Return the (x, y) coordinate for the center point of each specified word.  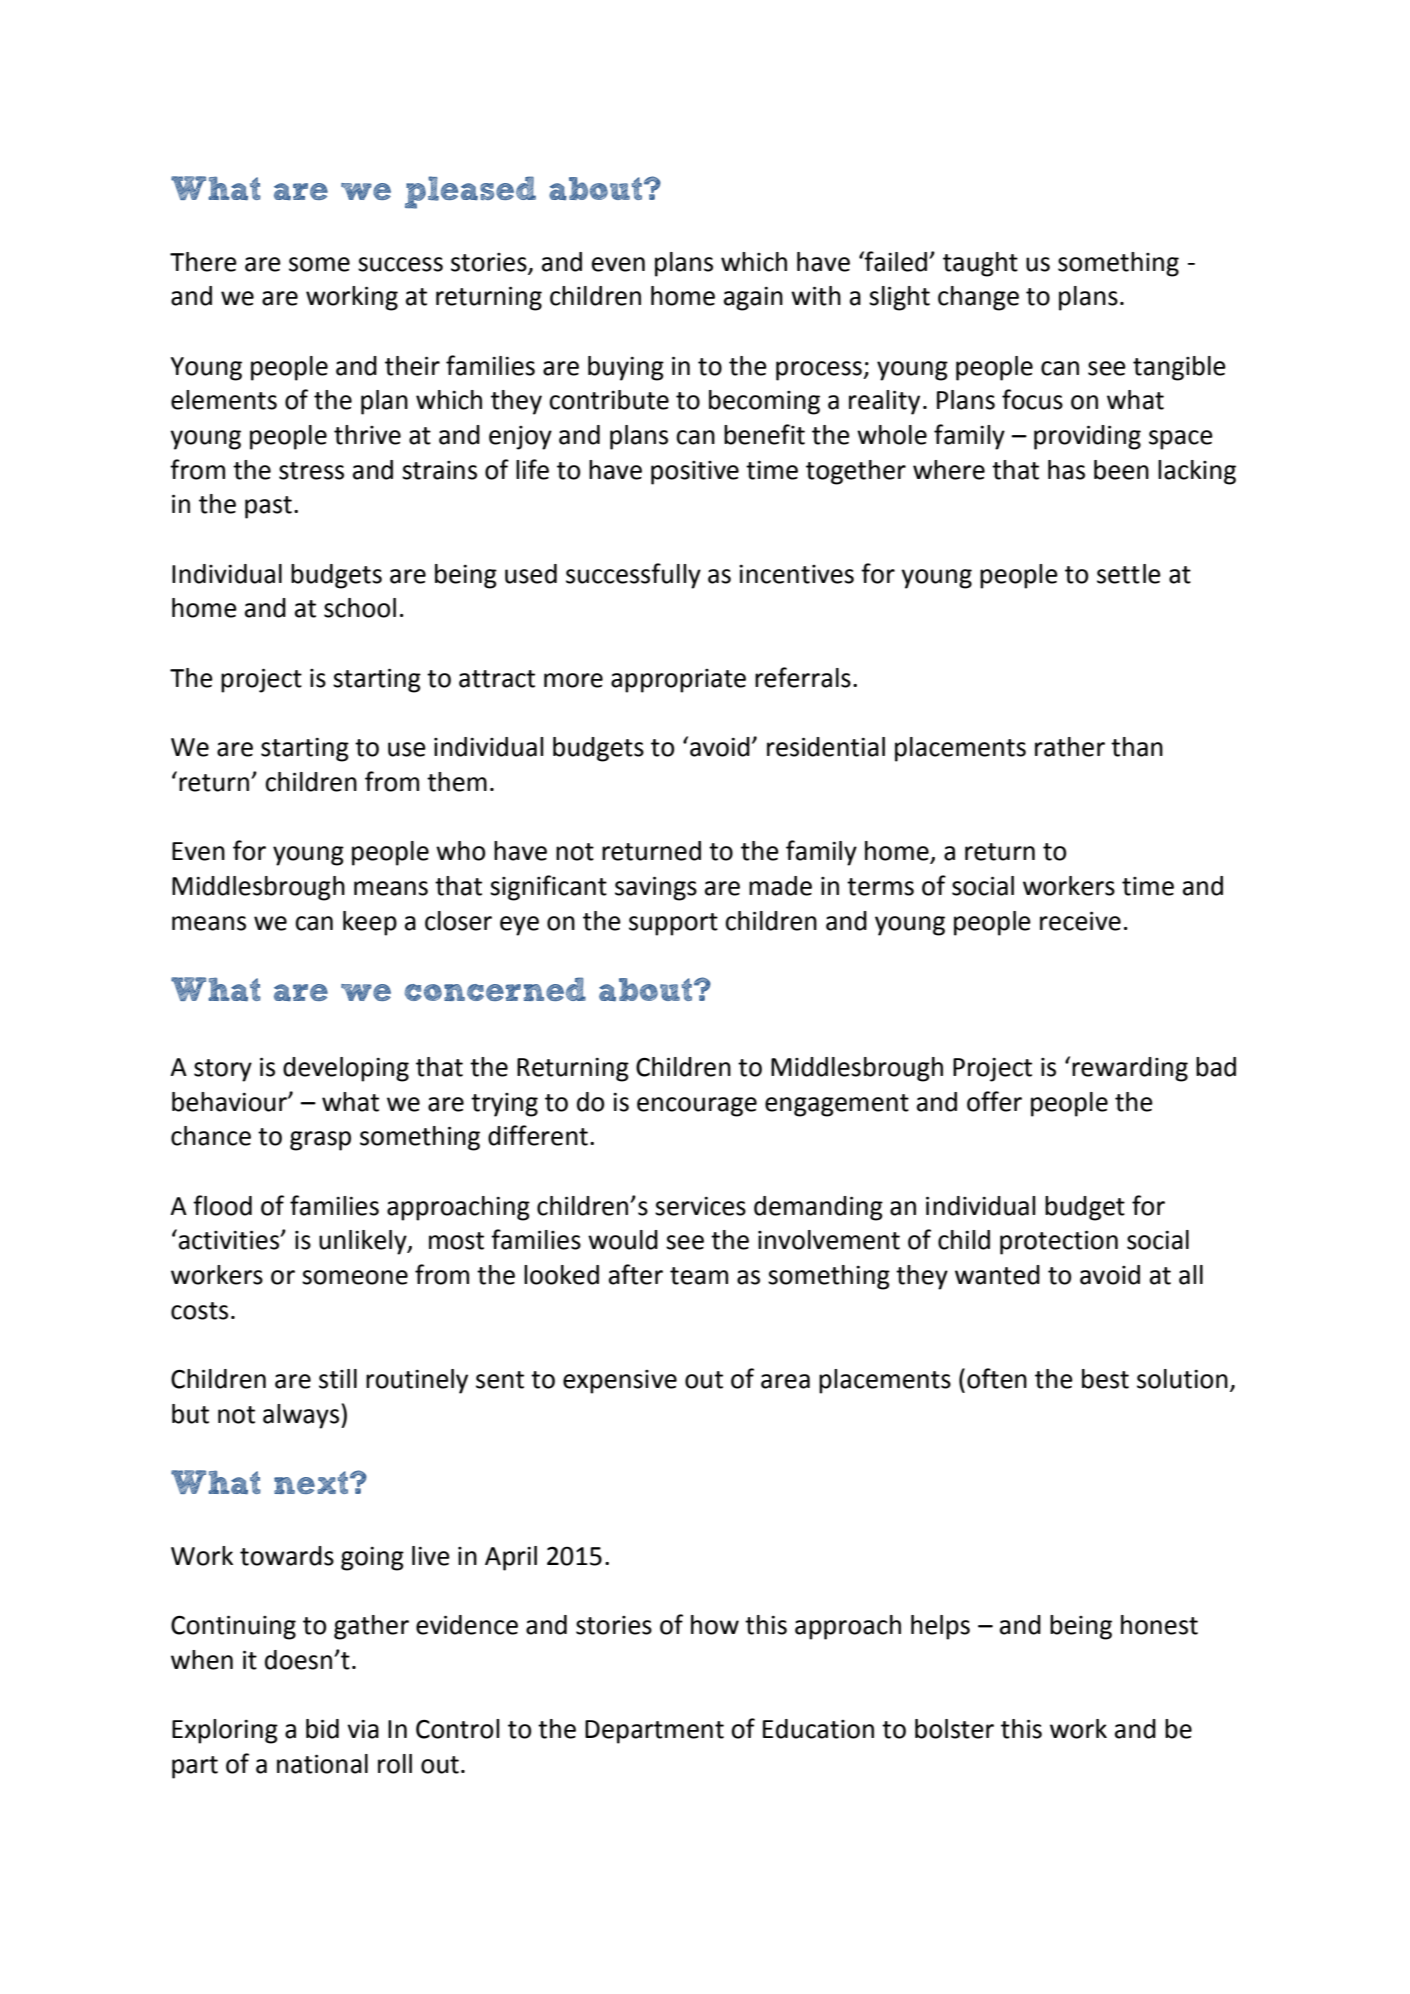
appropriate (678, 681)
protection (1059, 1242)
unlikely (364, 1242)
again (753, 299)
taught (980, 264)
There (203, 262)
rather (1070, 747)
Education (818, 1729)
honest (1159, 1625)
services (700, 1206)
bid (322, 1729)
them (457, 782)
